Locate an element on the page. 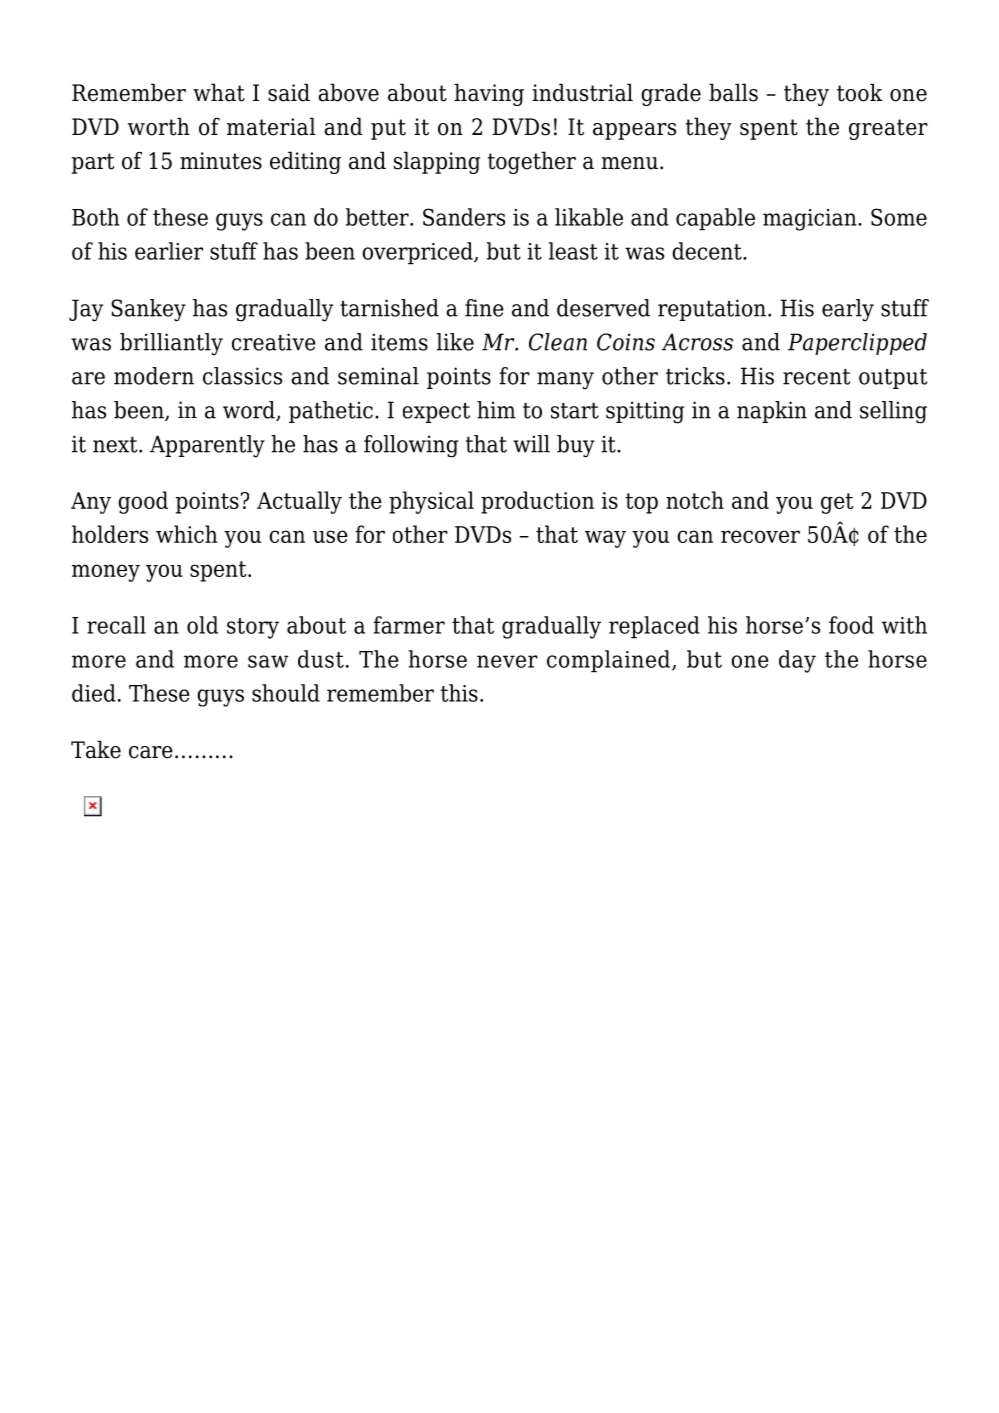 This document has width=999, height=1413. having is located at coordinates (489, 94).
